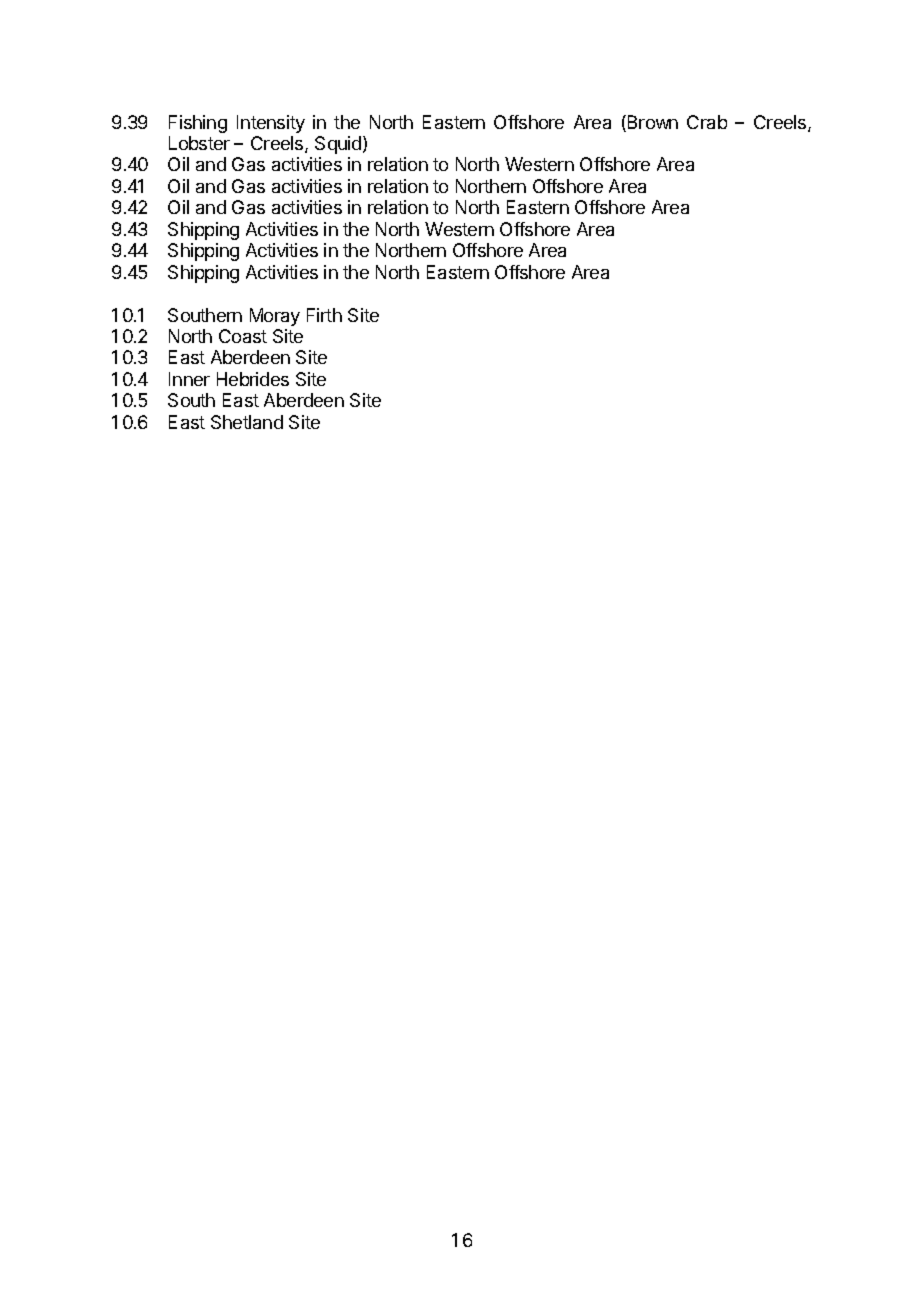 The image size is (924, 1308). I want to click on Squid, so click(339, 145).
